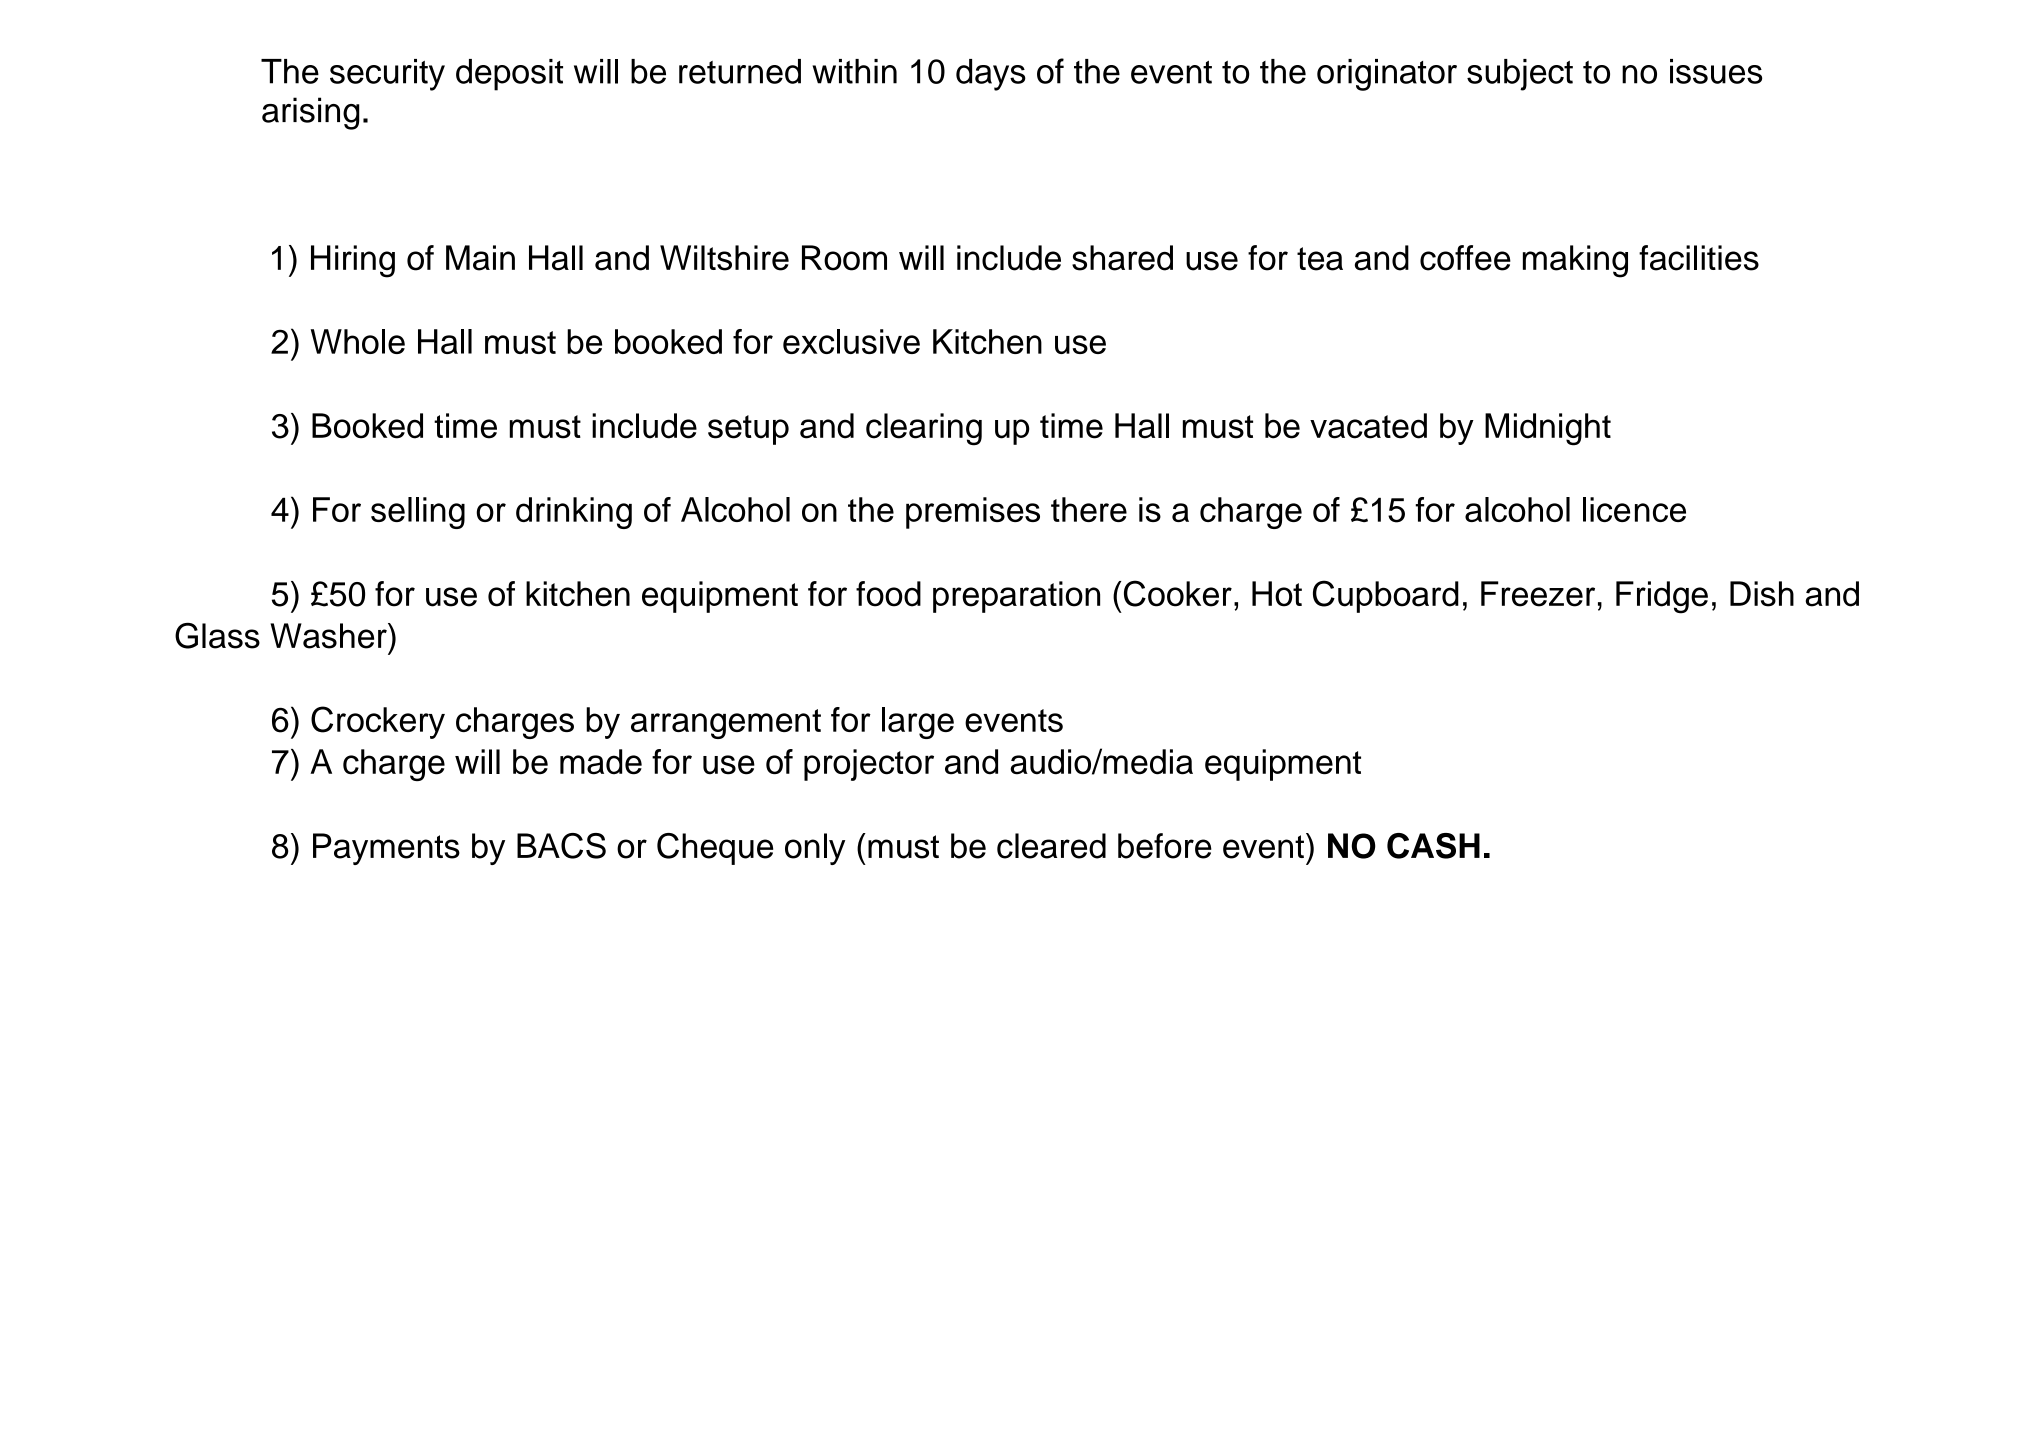 The height and width of the screenshot is (1439, 2035). What do you see at coordinates (924, 429) in the screenshot?
I see `clearing` at bounding box center [924, 429].
